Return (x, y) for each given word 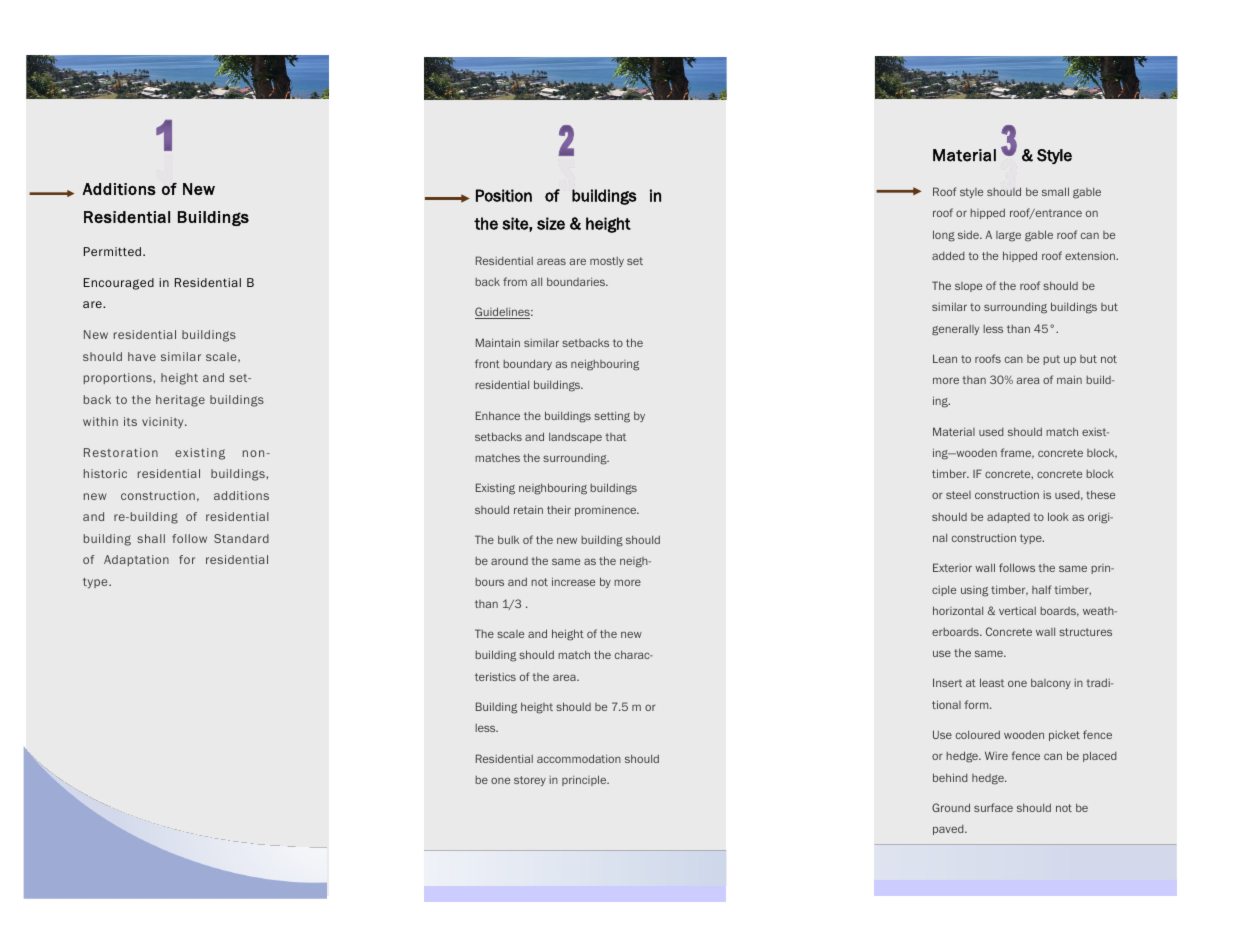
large (1008, 236)
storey (530, 781)
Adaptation (136, 560)
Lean (945, 358)
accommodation (579, 758)
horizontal (958, 610)
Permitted (114, 251)
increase (573, 581)
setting (612, 417)
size (551, 223)
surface (993, 807)
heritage (180, 401)
